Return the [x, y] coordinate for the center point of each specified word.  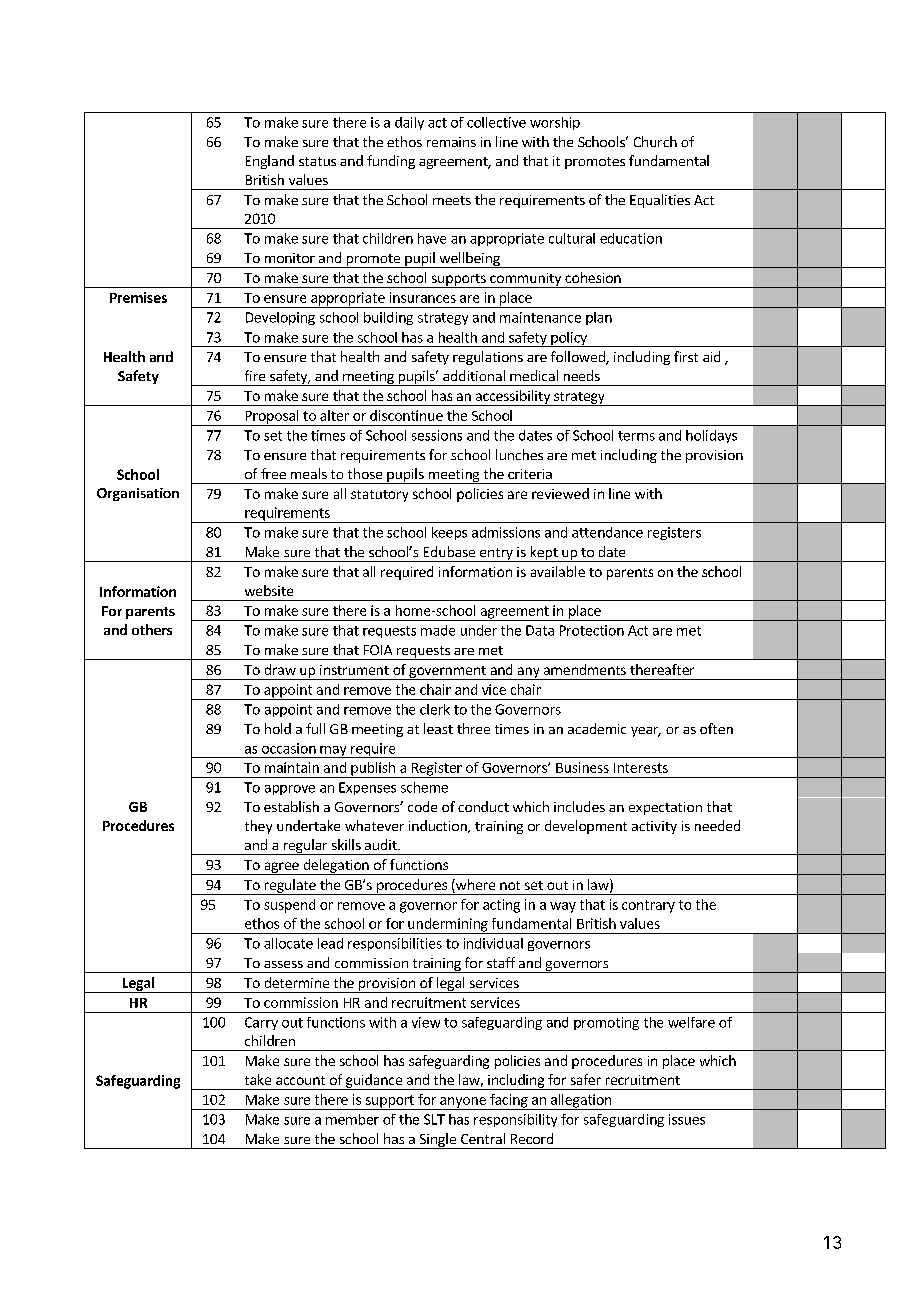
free [273, 473]
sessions [437, 435]
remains [451, 142]
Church [655, 141]
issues [687, 1119]
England [270, 162]
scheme [424, 787]
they [258, 827]
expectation [665, 808]
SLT [434, 1119]
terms [636, 436]
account [300, 1080]
